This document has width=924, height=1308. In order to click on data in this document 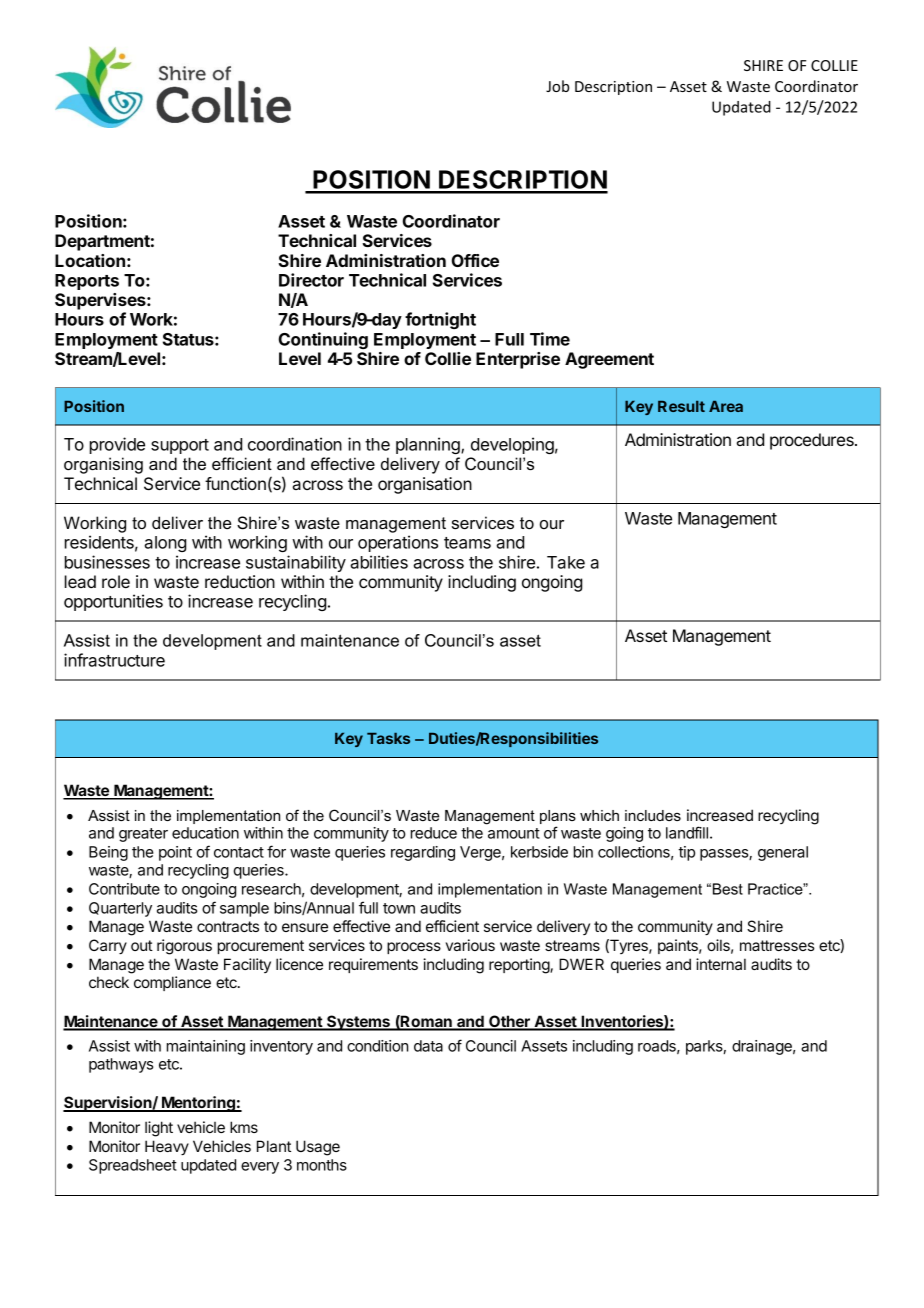, I will do `click(428, 1046)`.
